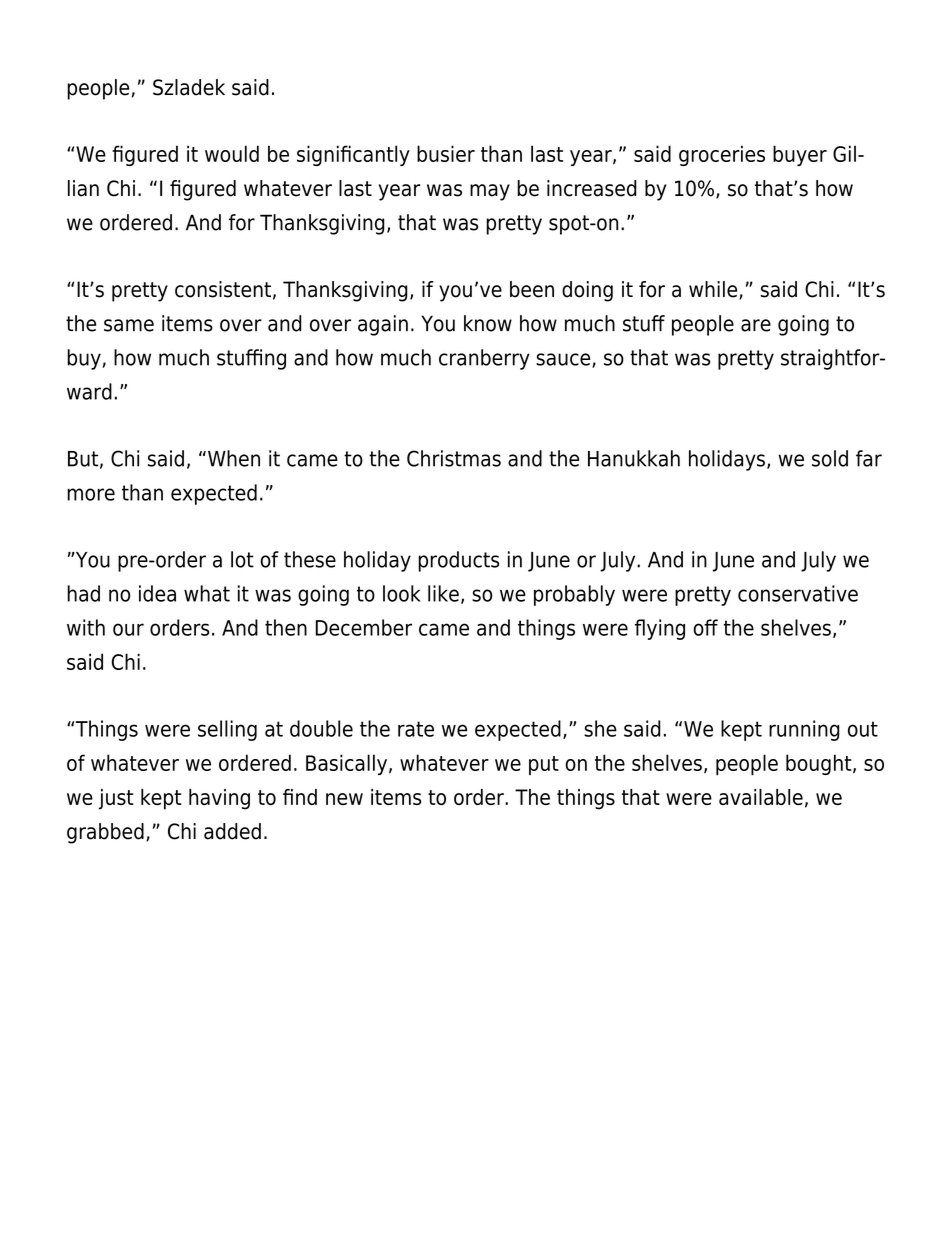  I want to click on are, so click(756, 325).
